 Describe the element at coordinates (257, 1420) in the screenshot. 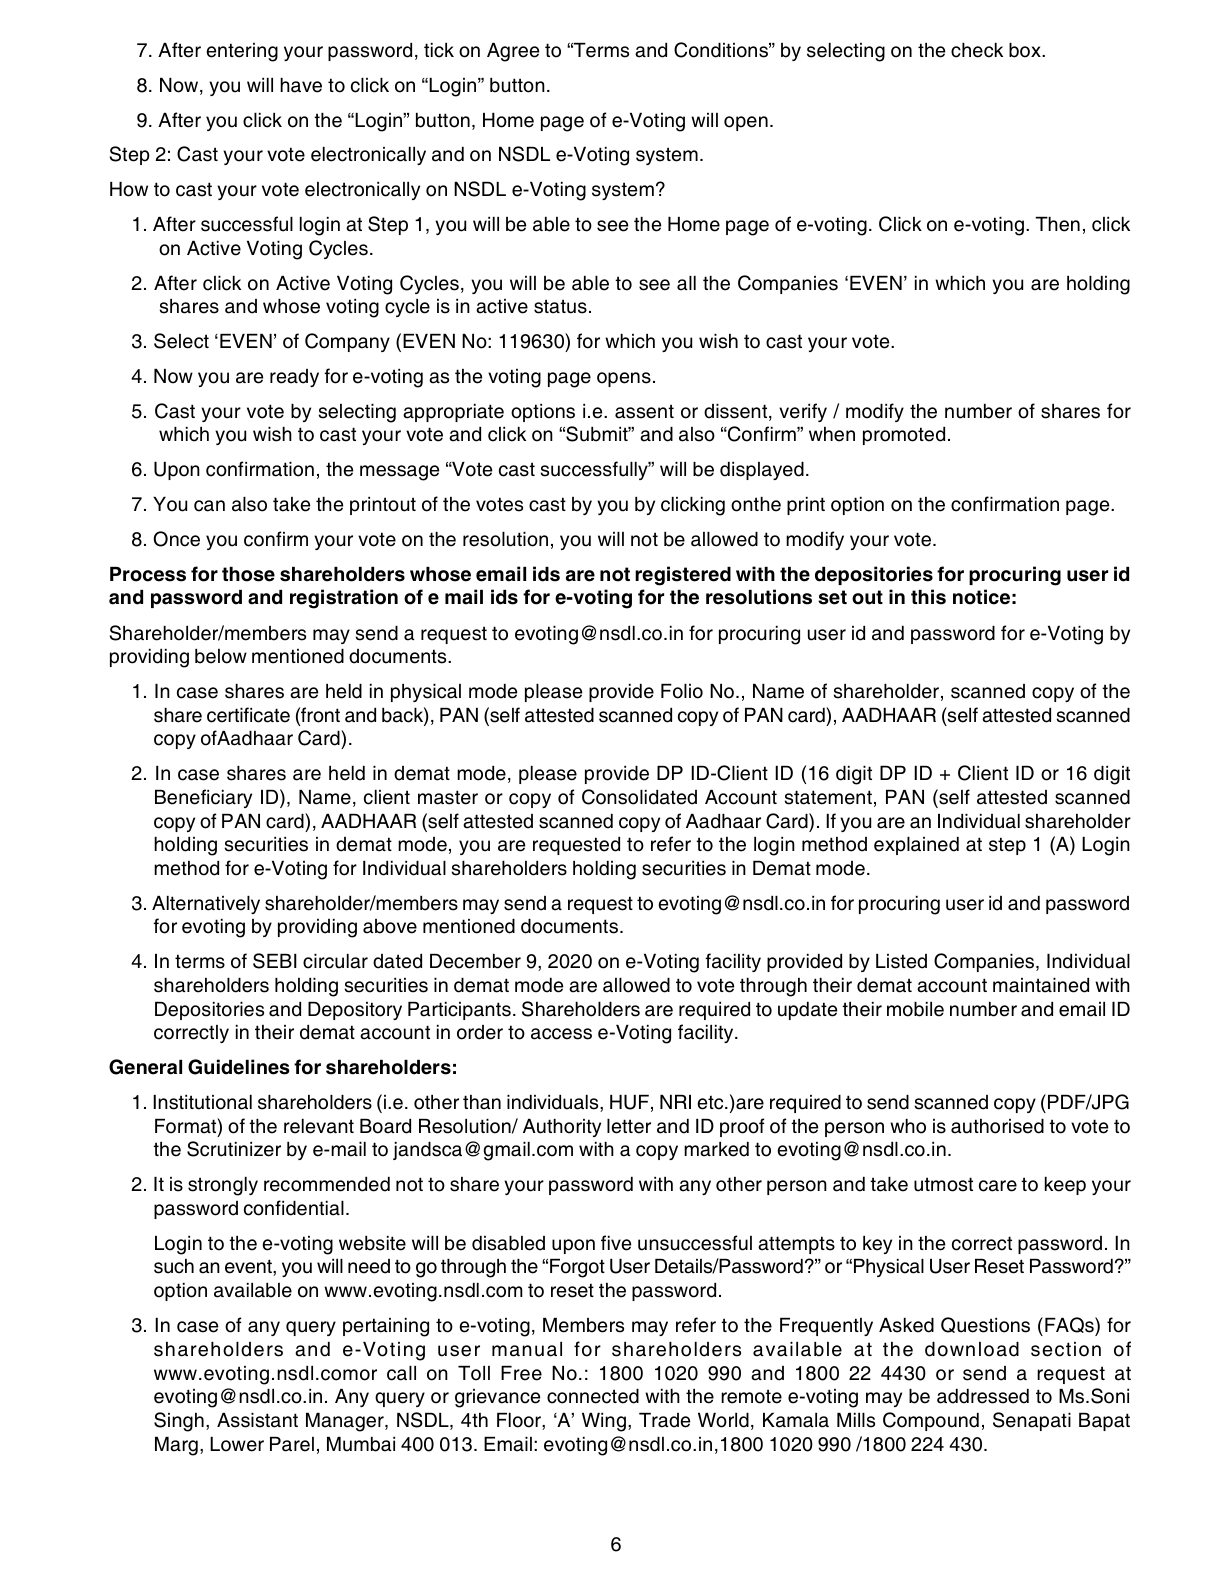

I see `Assistant` at that location.
